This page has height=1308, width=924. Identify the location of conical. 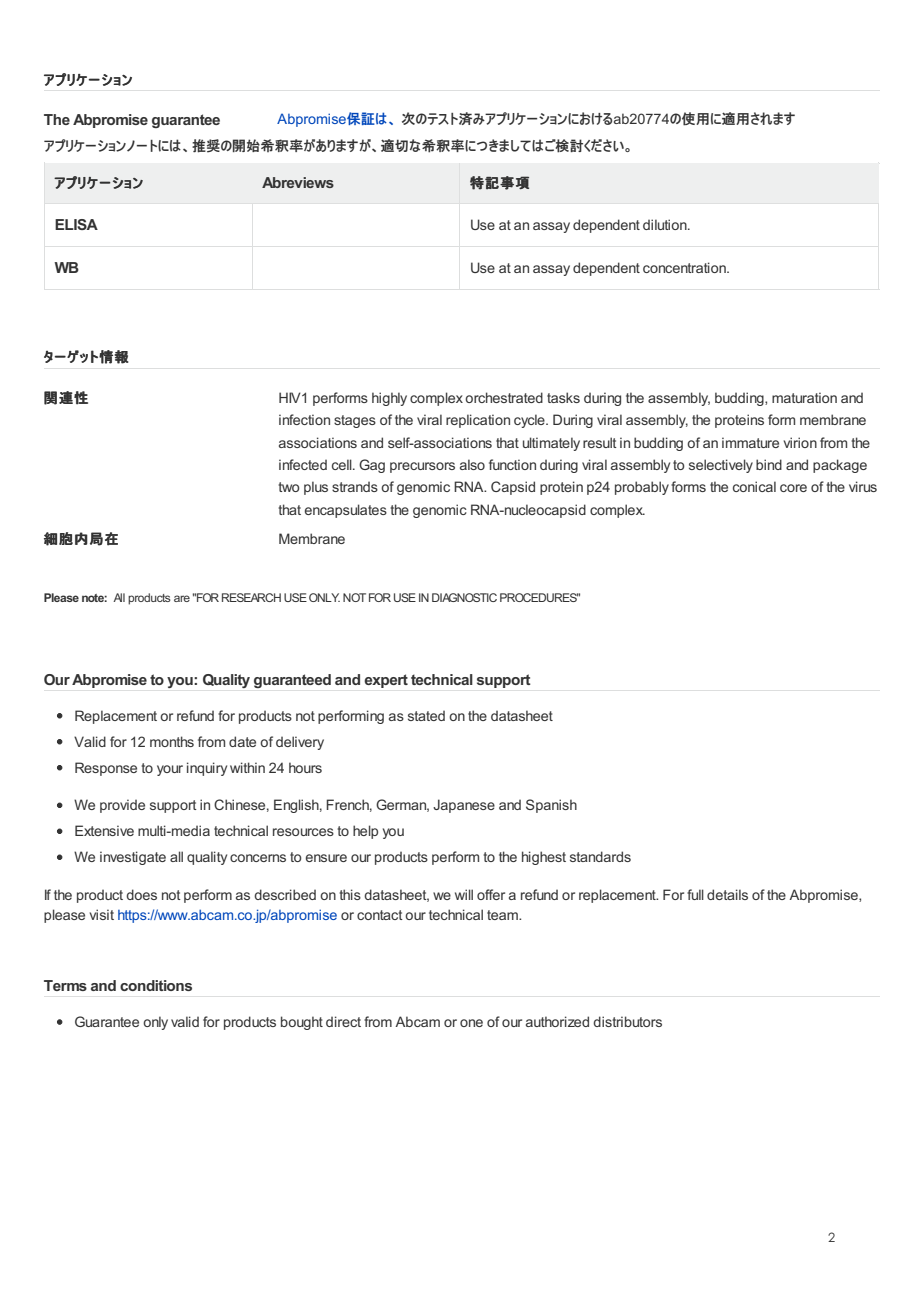
(754, 486).
